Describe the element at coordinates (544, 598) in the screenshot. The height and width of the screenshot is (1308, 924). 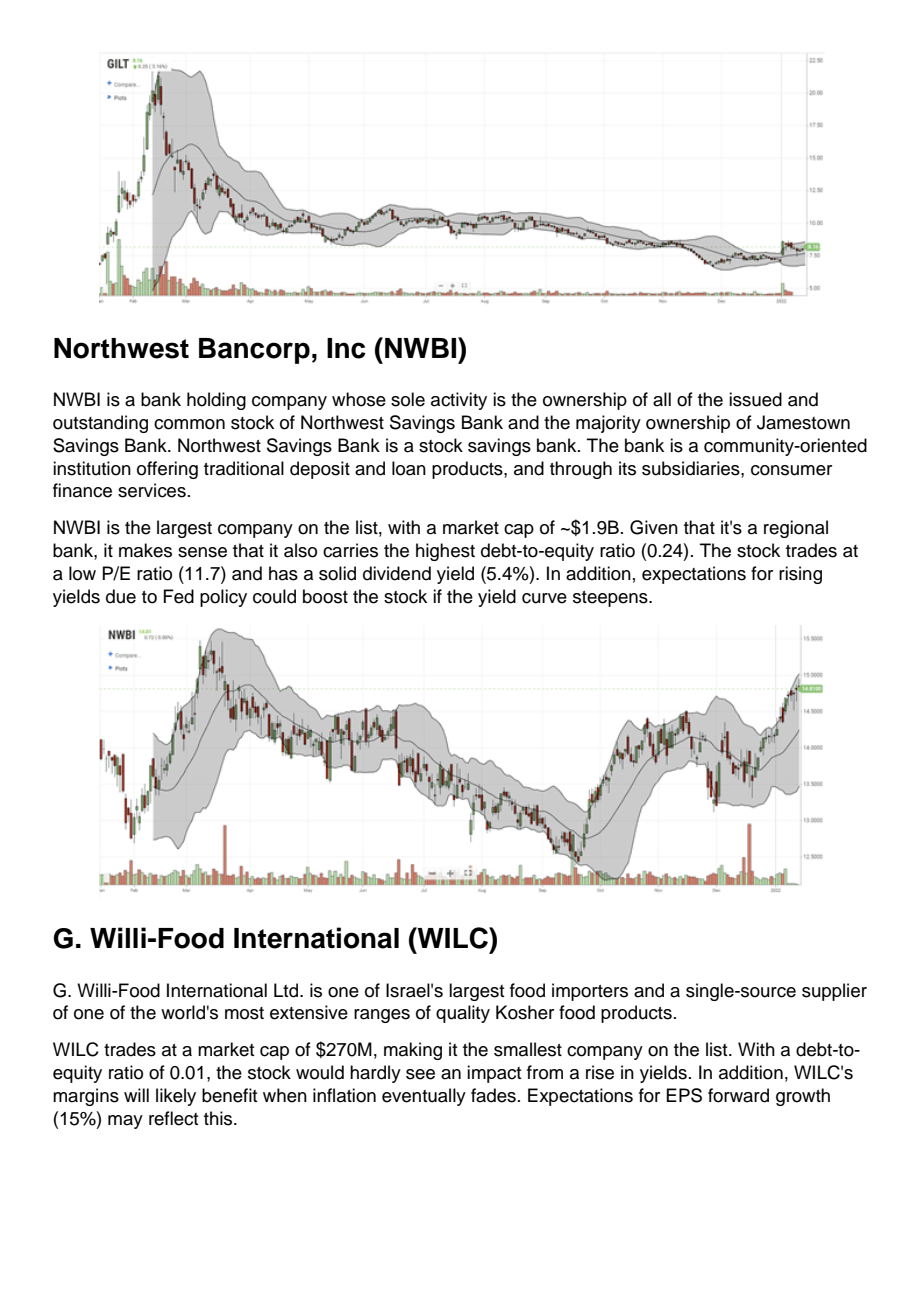
I see `curve` at that location.
